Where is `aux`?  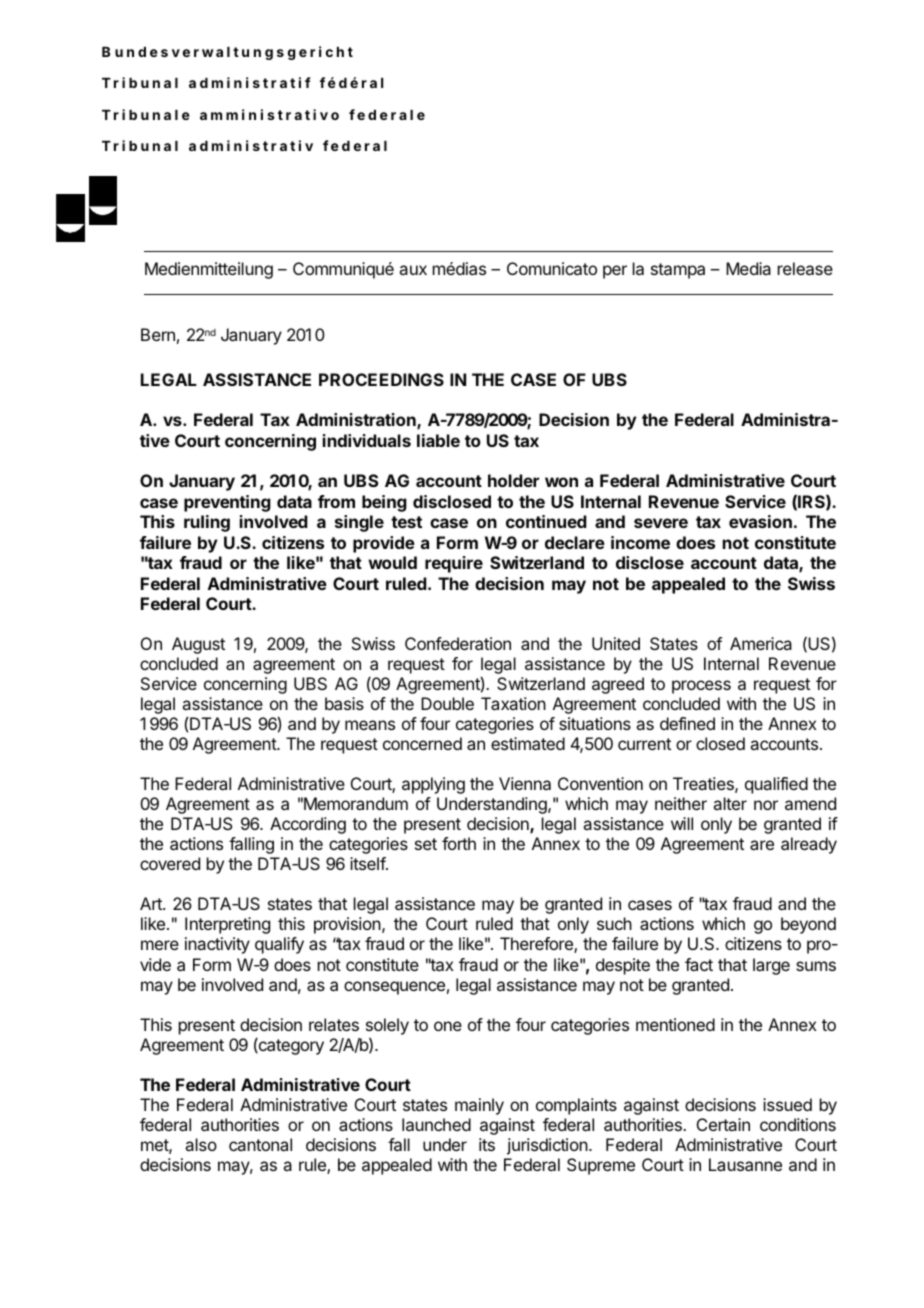 aux is located at coordinates (413, 270).
